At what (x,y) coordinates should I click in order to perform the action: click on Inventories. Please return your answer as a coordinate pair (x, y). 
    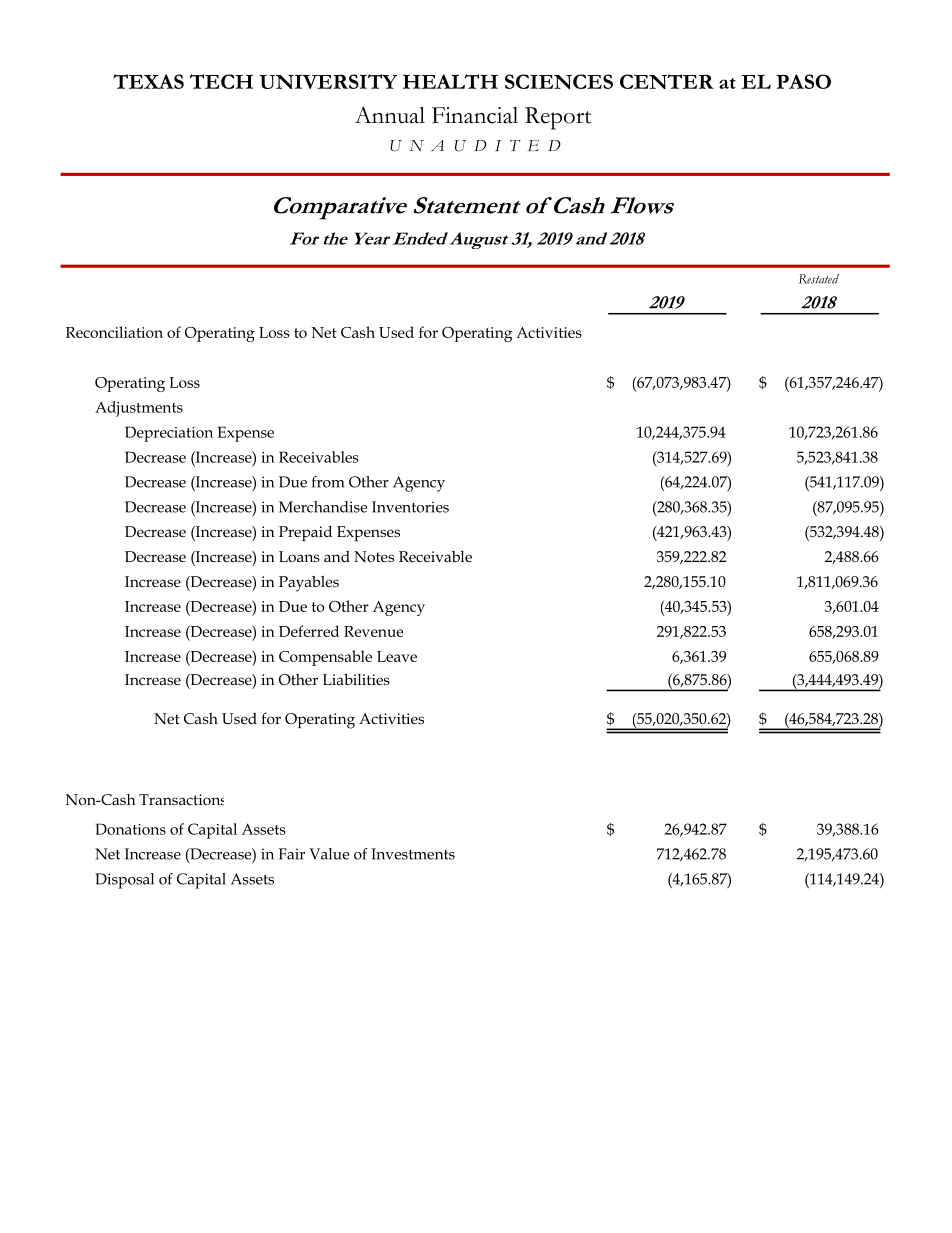
    Looking at the image, I should click on (410, 507).
